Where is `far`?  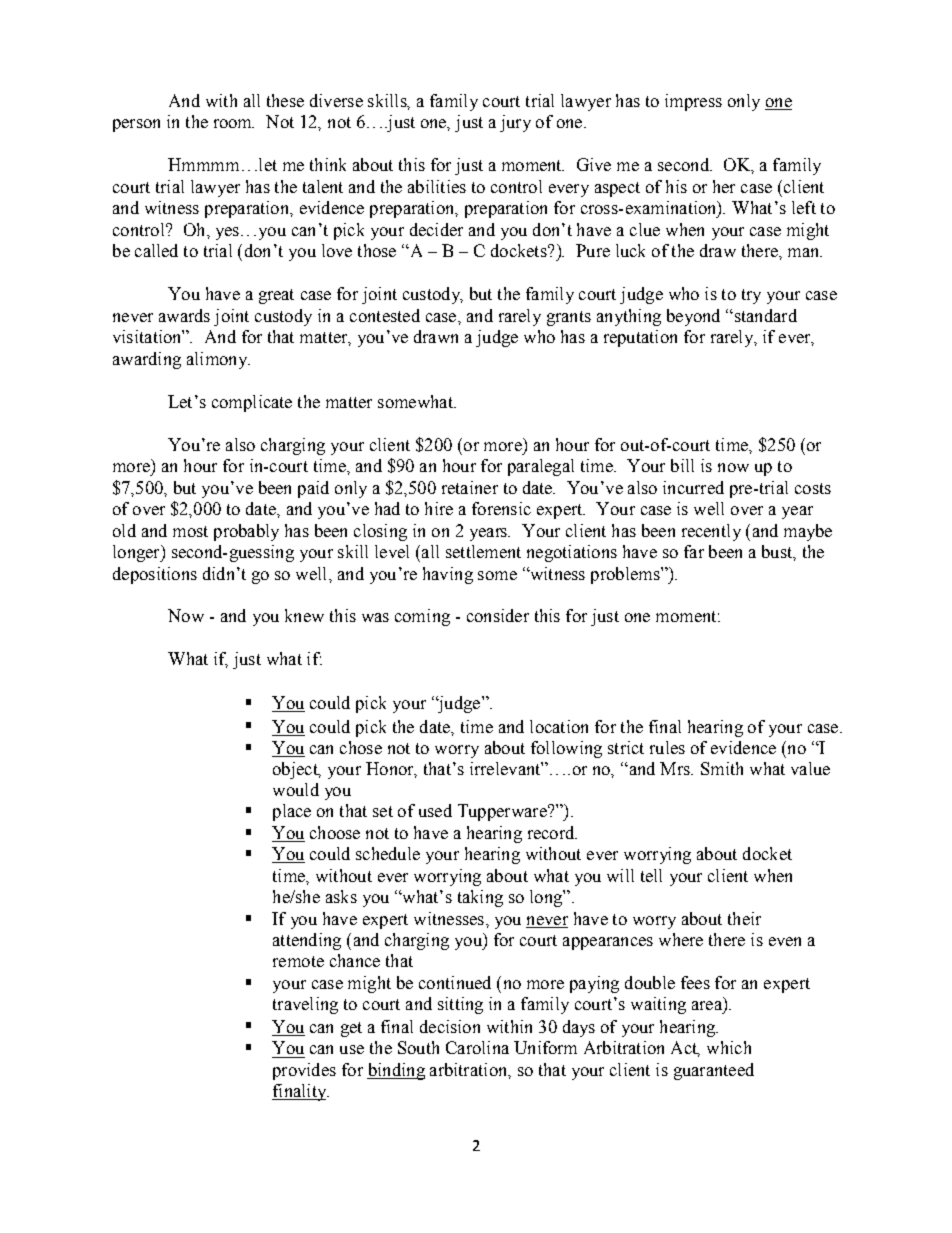 far is located at coordinates (694, 551).
